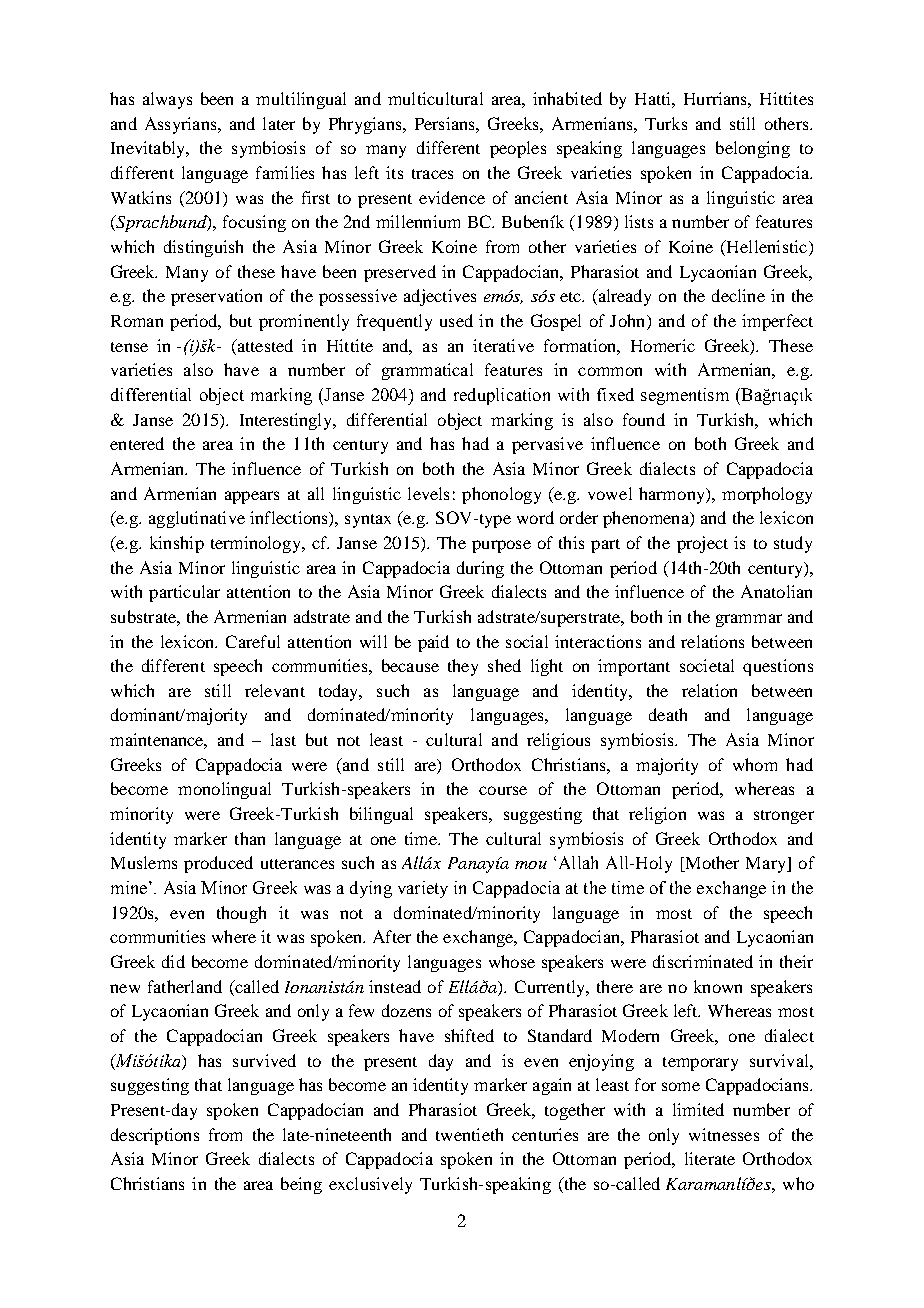  I want to click on literate, so click(710, 1158).
